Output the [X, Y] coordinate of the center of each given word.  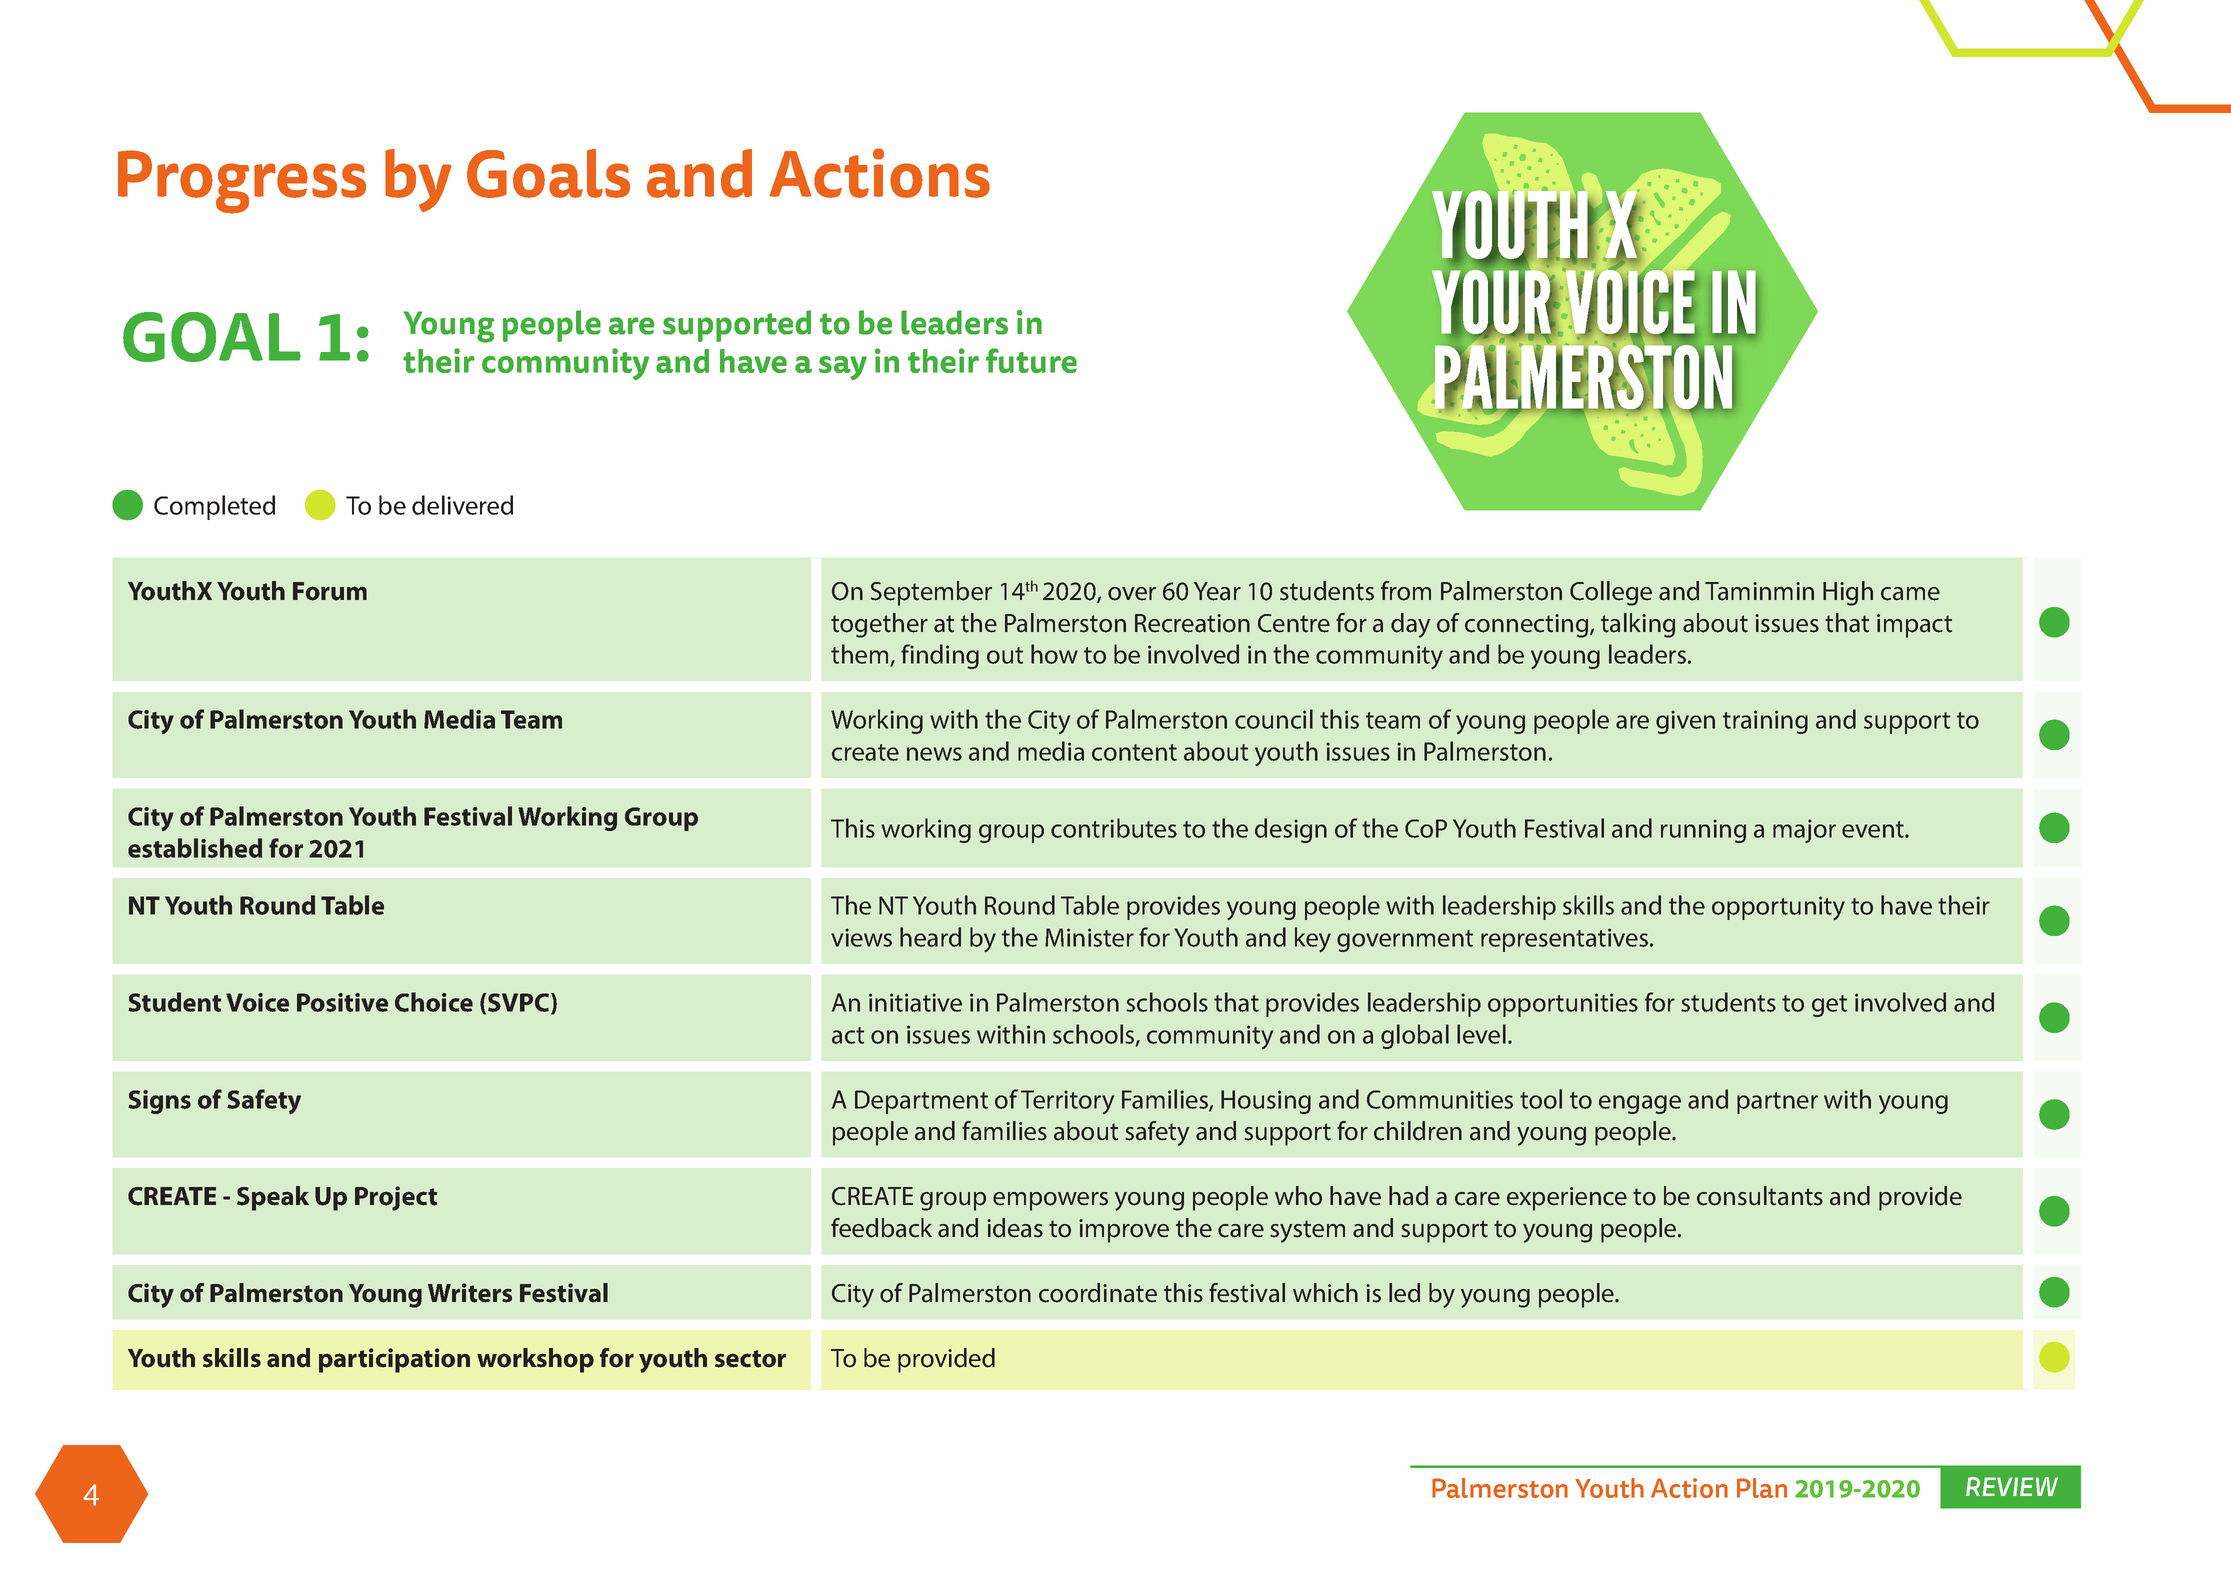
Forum [330, 591]
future [1031, 360]
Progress [242, 182]
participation [394, 1360]
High [1848, 593]
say [843, 368]
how [1054, 654]
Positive [342, 1002]
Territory [1067, 1102]
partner [1777, 1103]
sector [750, 1359]
